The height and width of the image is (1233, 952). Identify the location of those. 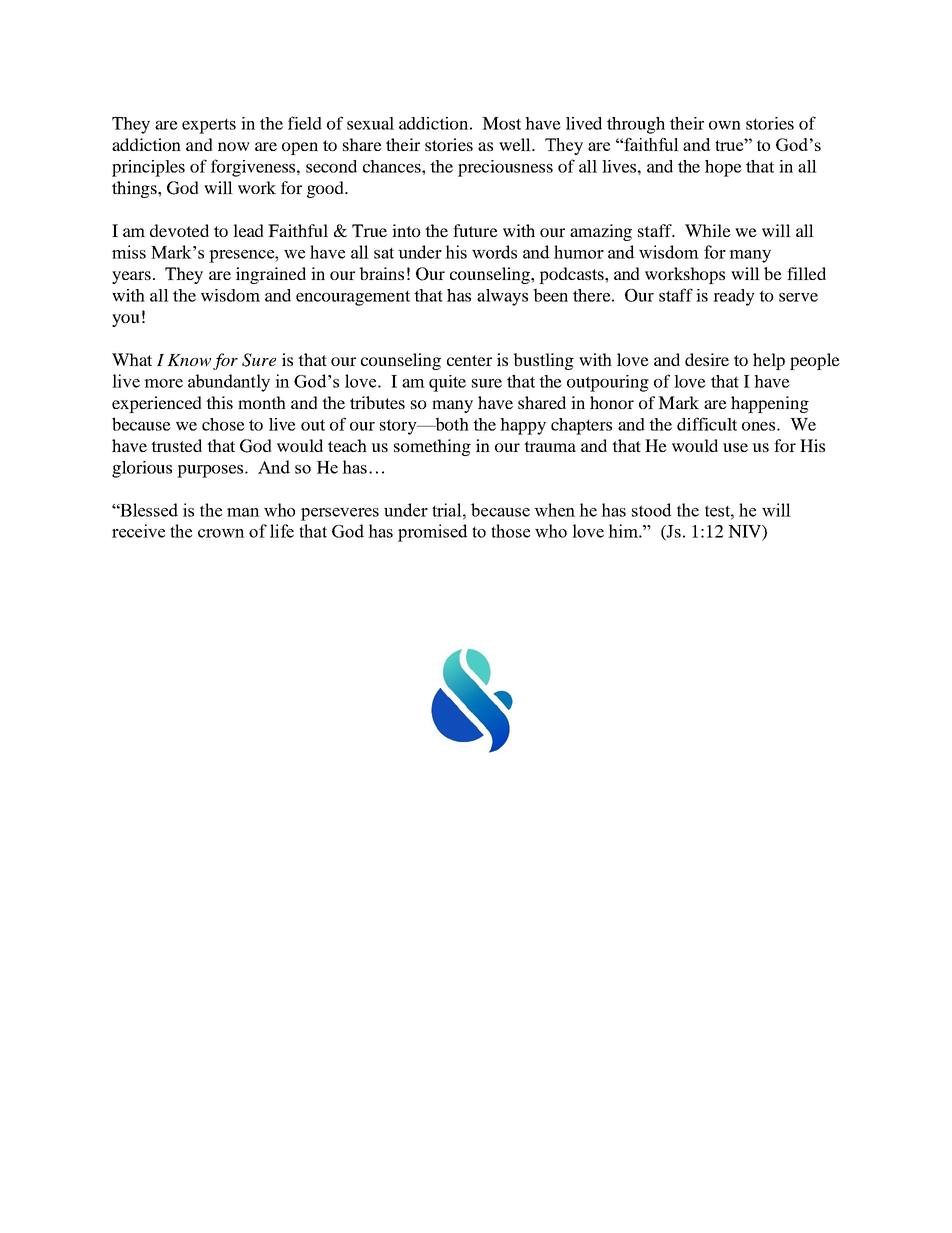
(510, 531).
